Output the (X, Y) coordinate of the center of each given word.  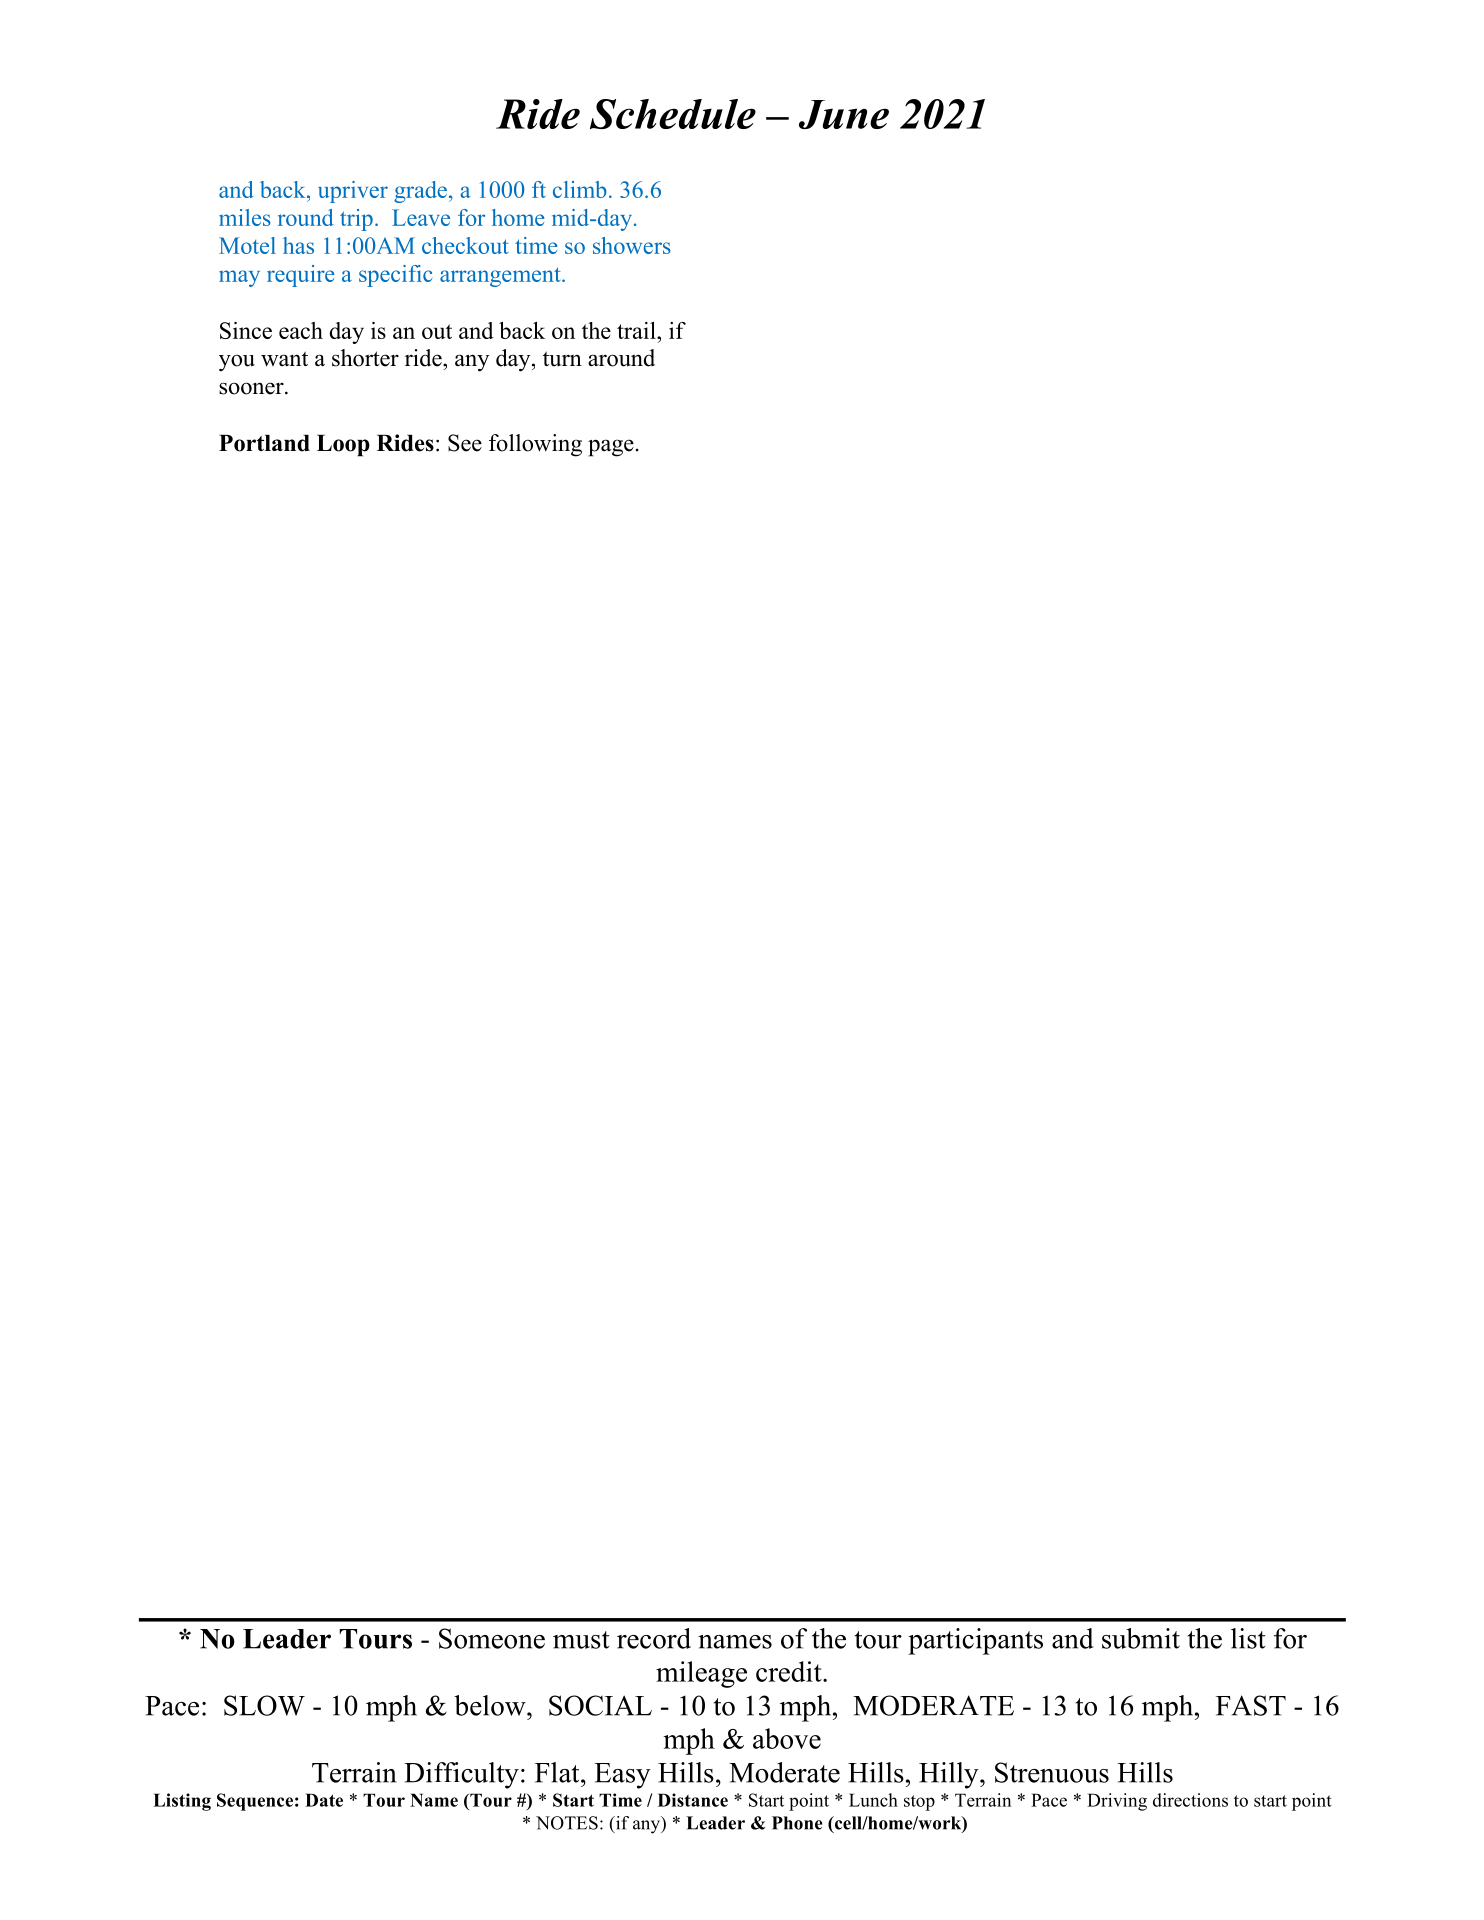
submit (1141, 1638)
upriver (353, 192)
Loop (343, 446)
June (844, 114)
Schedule (673, 114)
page (611, 448)
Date (324, 1800)
